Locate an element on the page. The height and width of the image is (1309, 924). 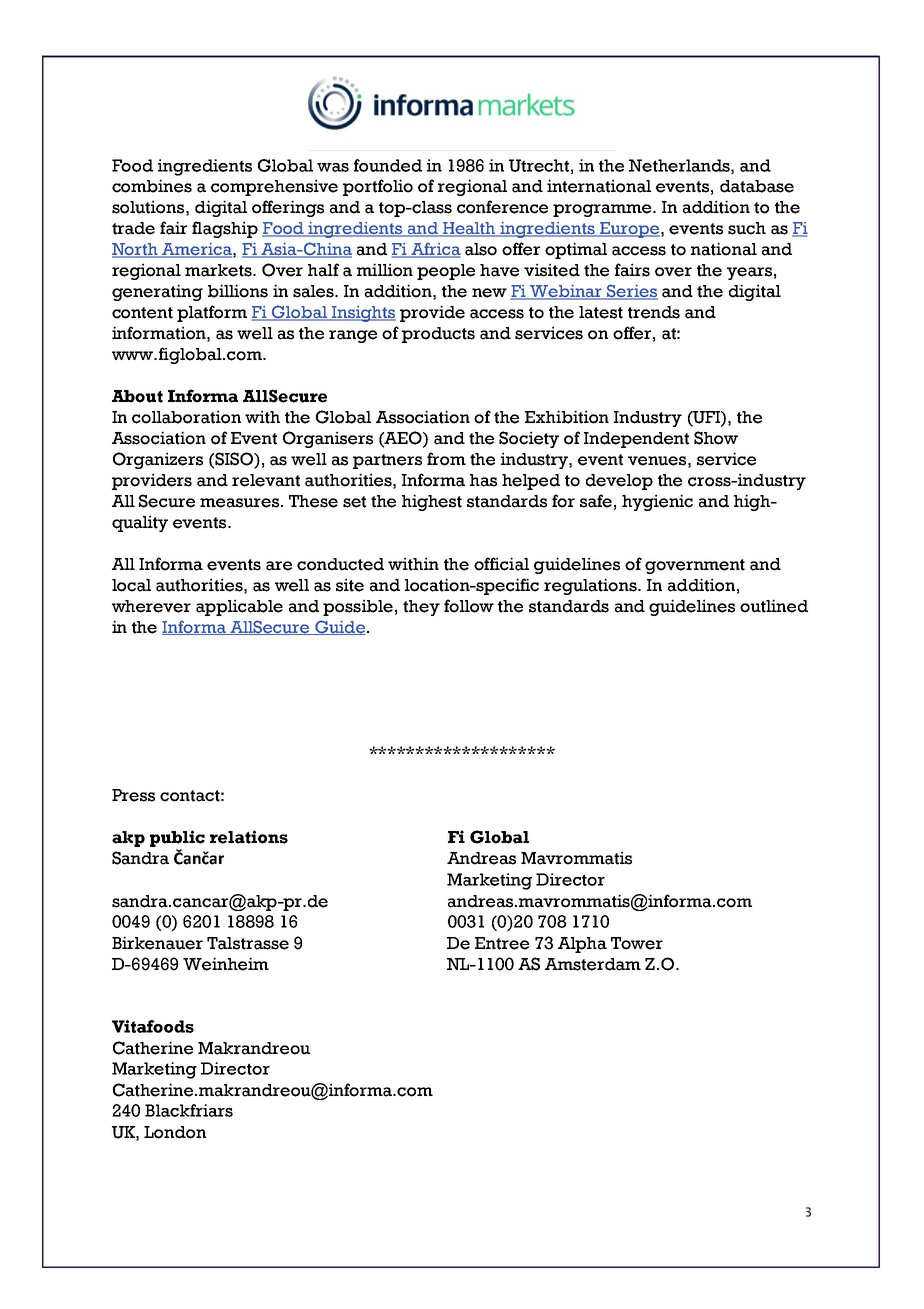
public is located at coordinates (177, 838).
